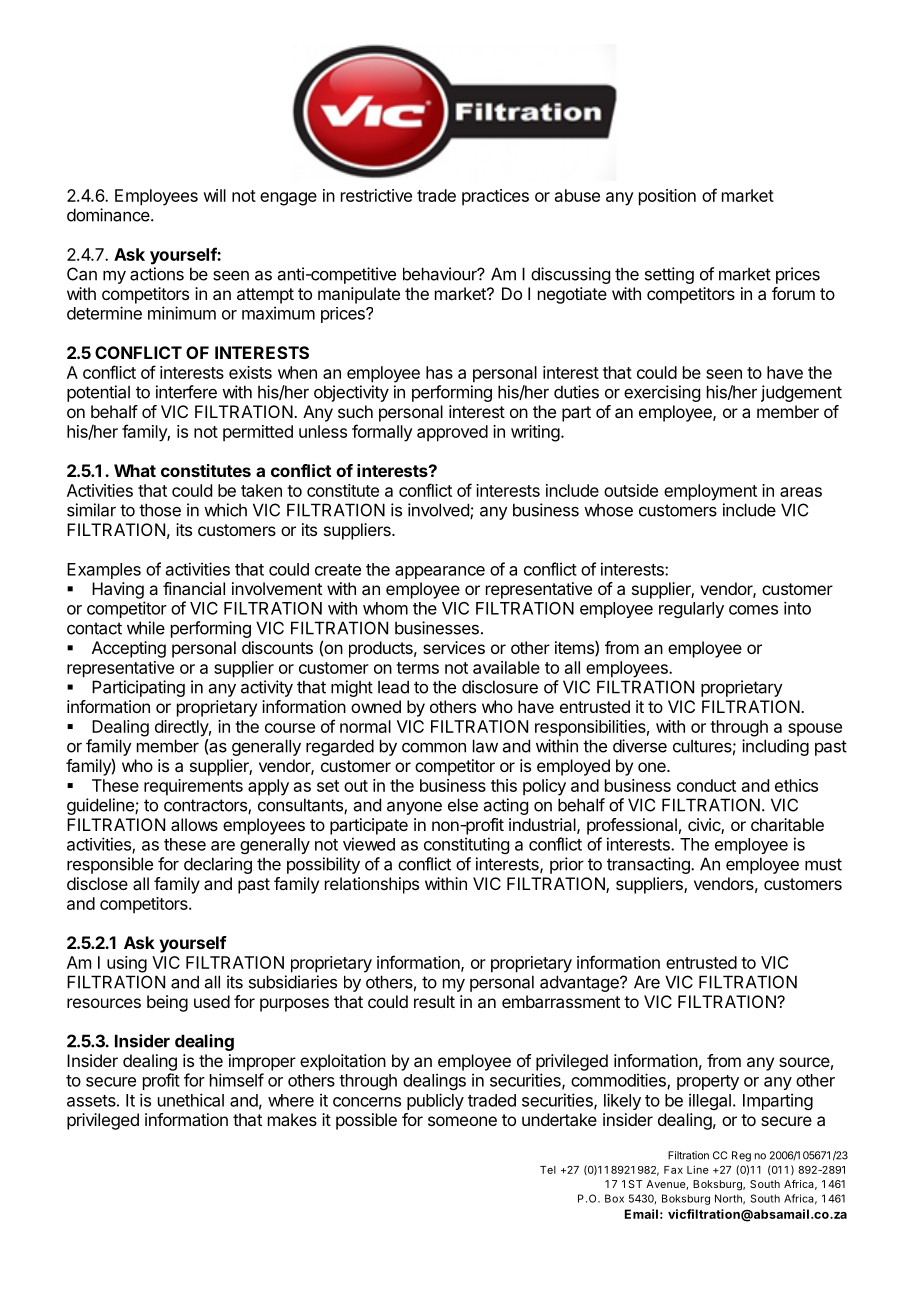 The image size is (924, 1309). Describe the element at coordinates (495, 197) in the document. I see `practices` at that location.
